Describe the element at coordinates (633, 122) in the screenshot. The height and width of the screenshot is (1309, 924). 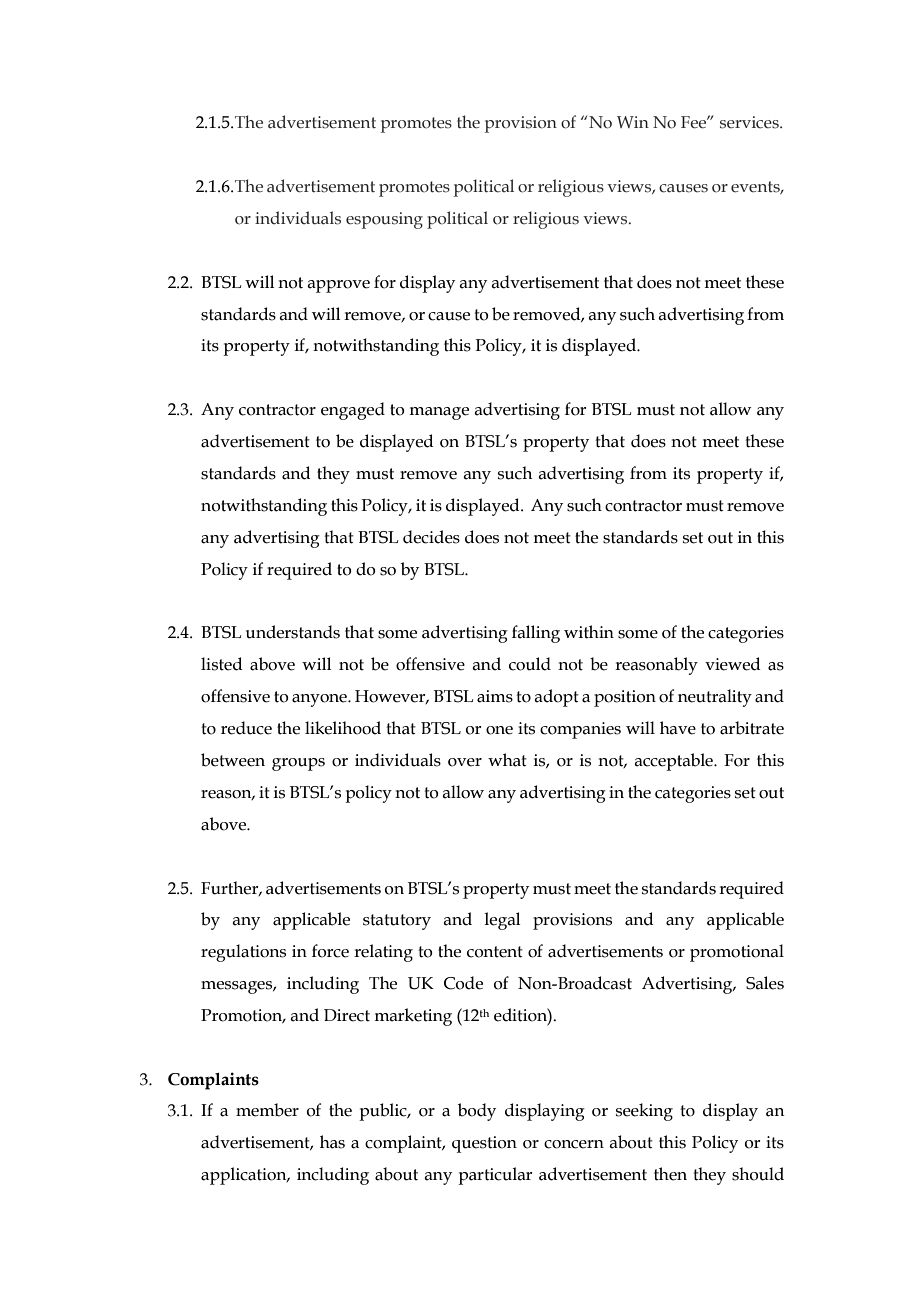
I see `Win` at that location.
